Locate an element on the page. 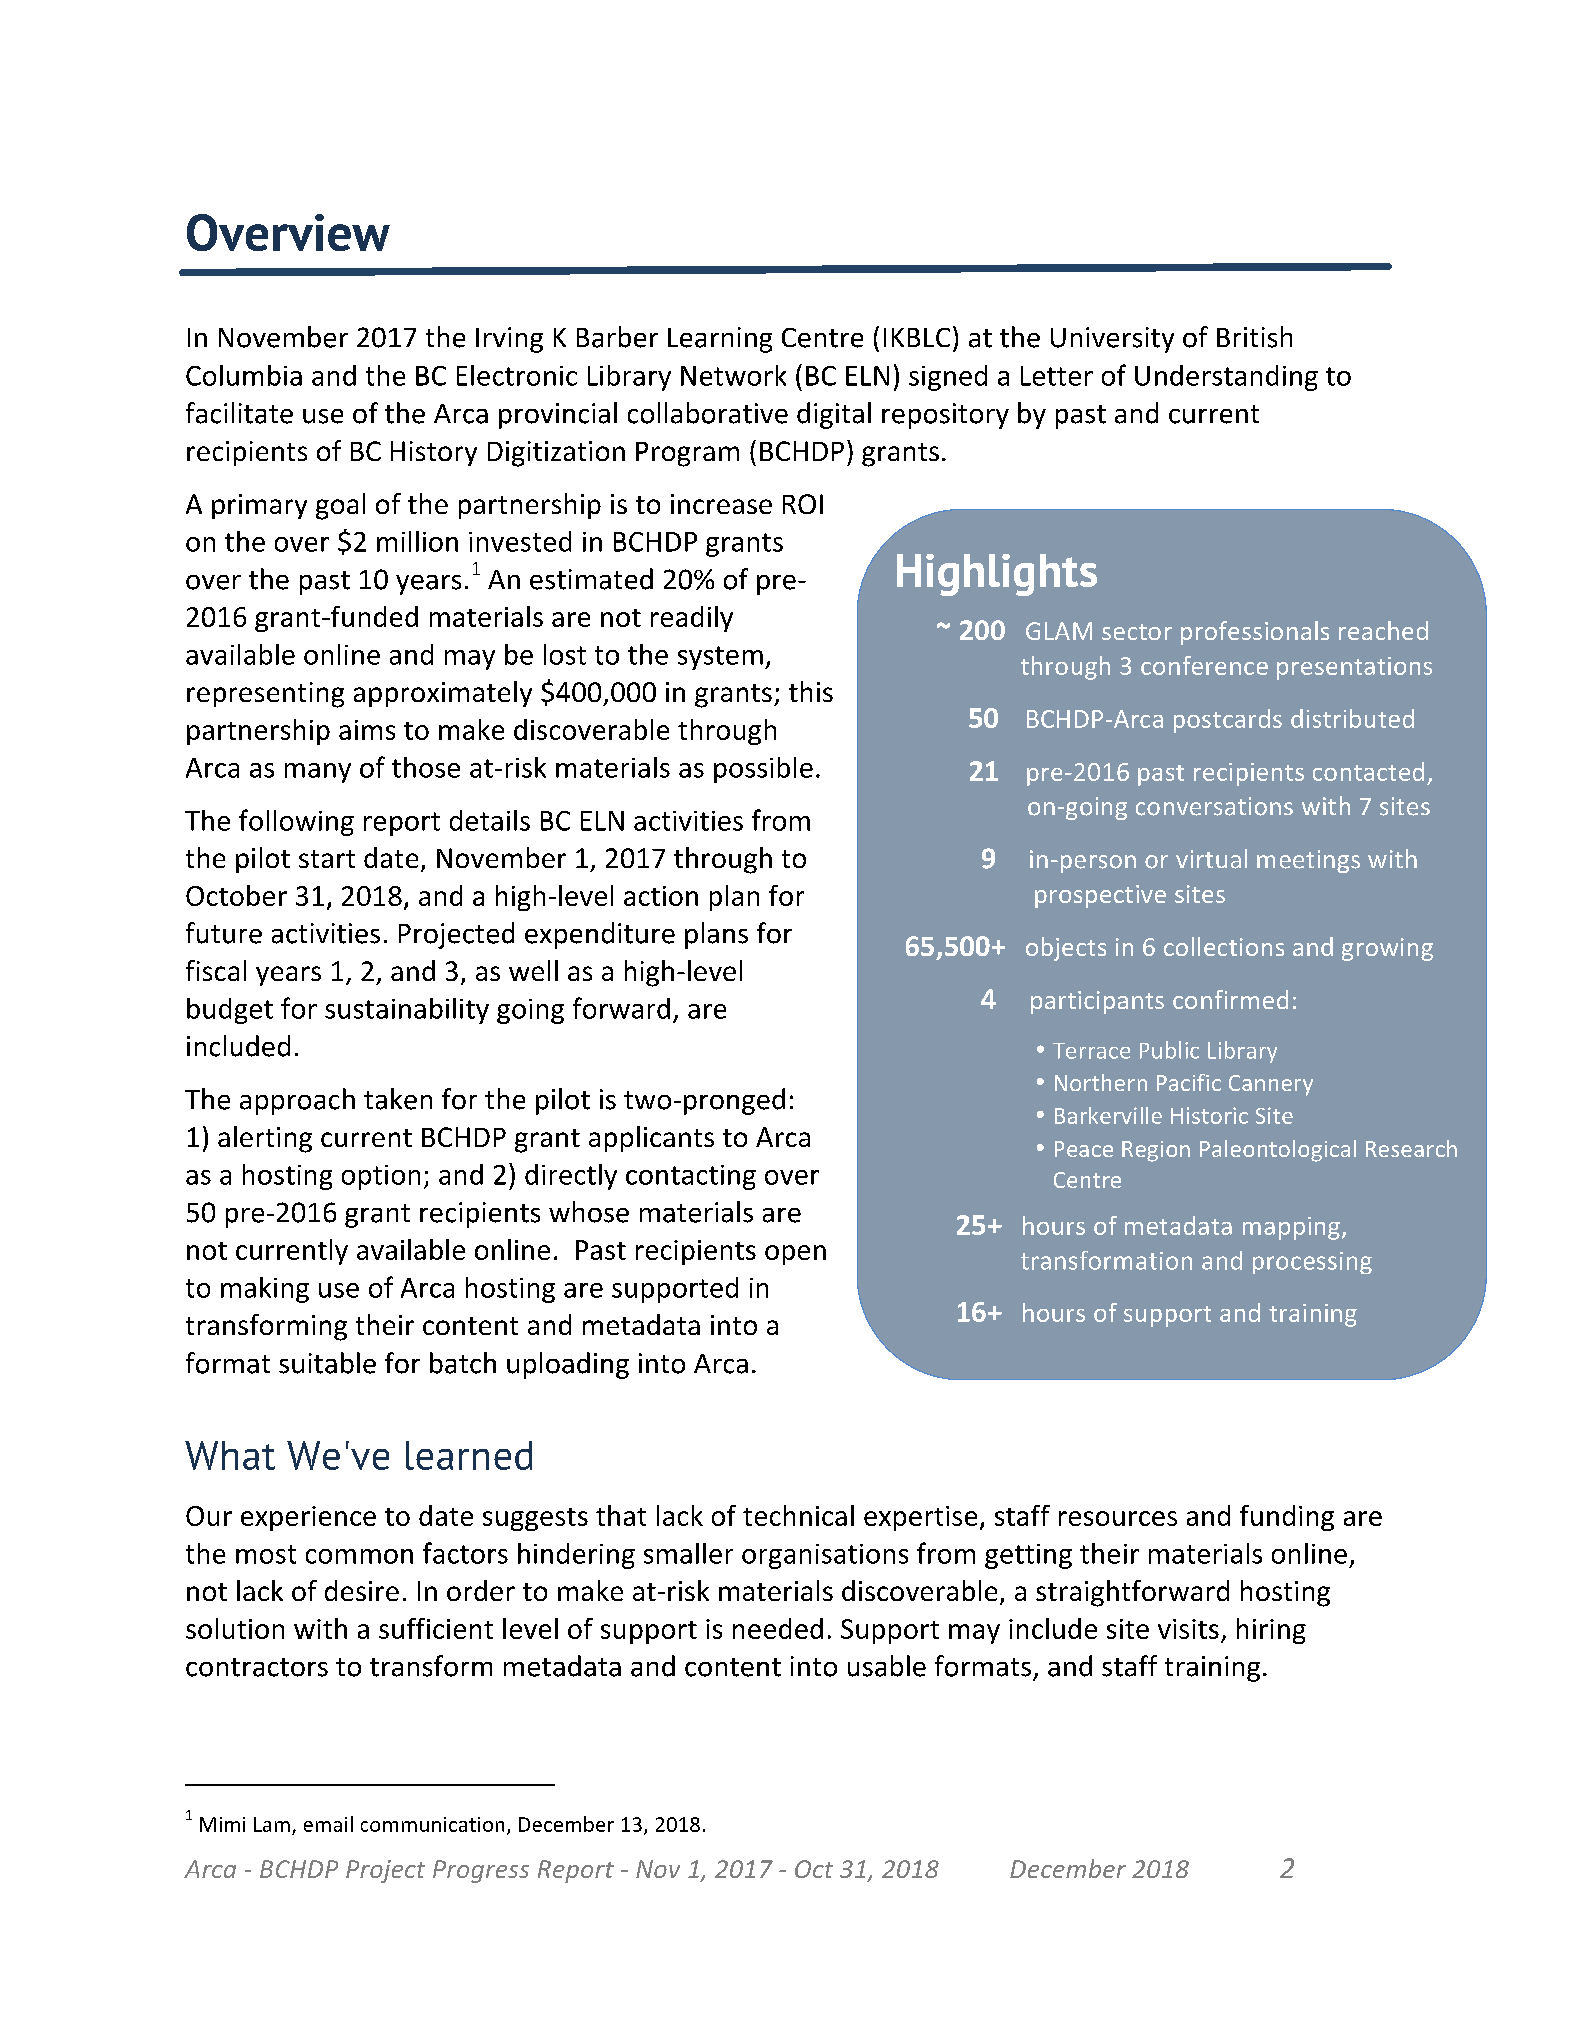  funding is located at coordinates (1287, 1518).
